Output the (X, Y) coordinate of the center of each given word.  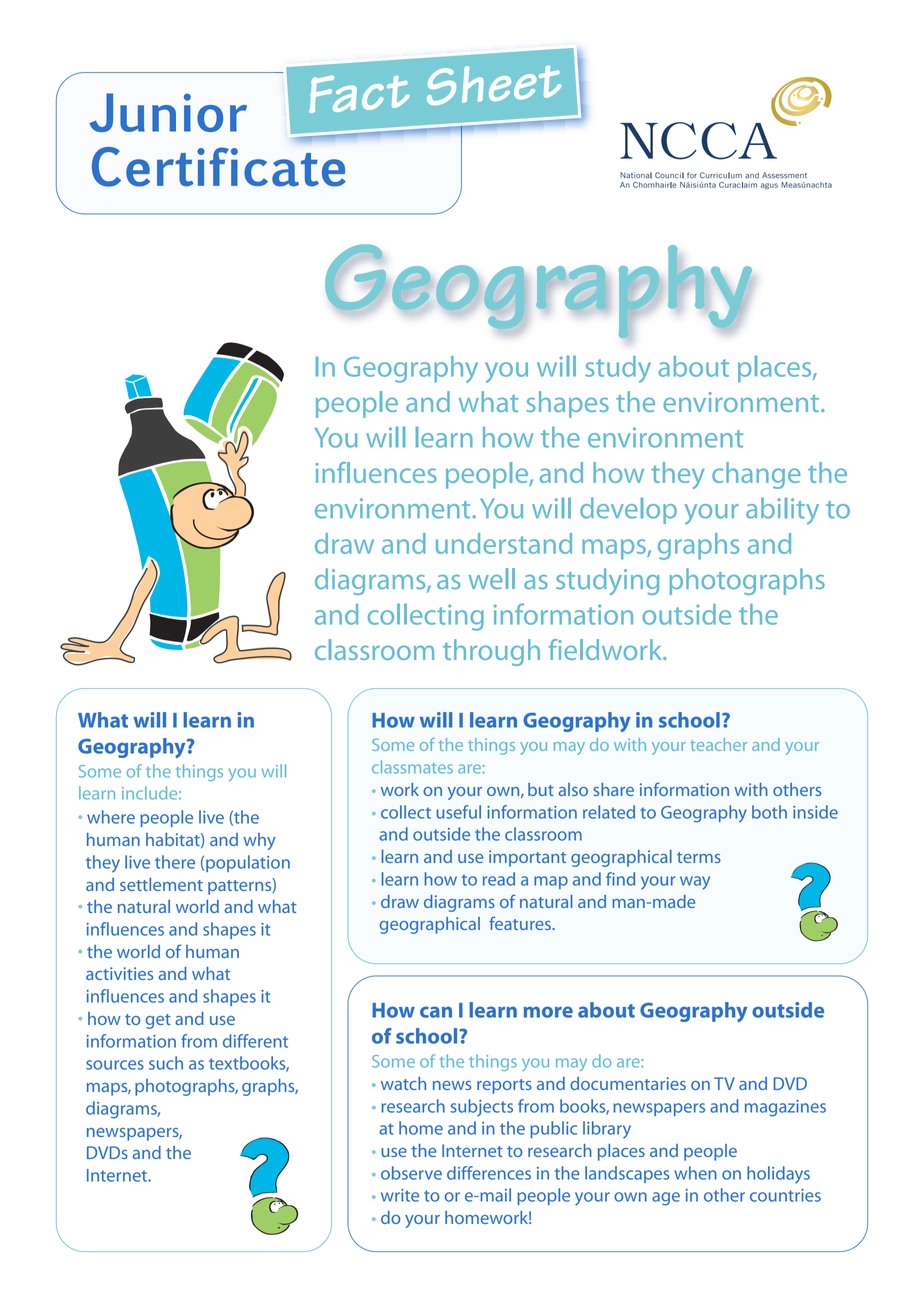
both (769, 812)
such (166, 1063)
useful (458, 812)
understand (504, 543)
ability (782, 510)
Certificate (219, 167)
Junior (168, 112)
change (756, 475)
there (175, 862)
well (491, 578)
